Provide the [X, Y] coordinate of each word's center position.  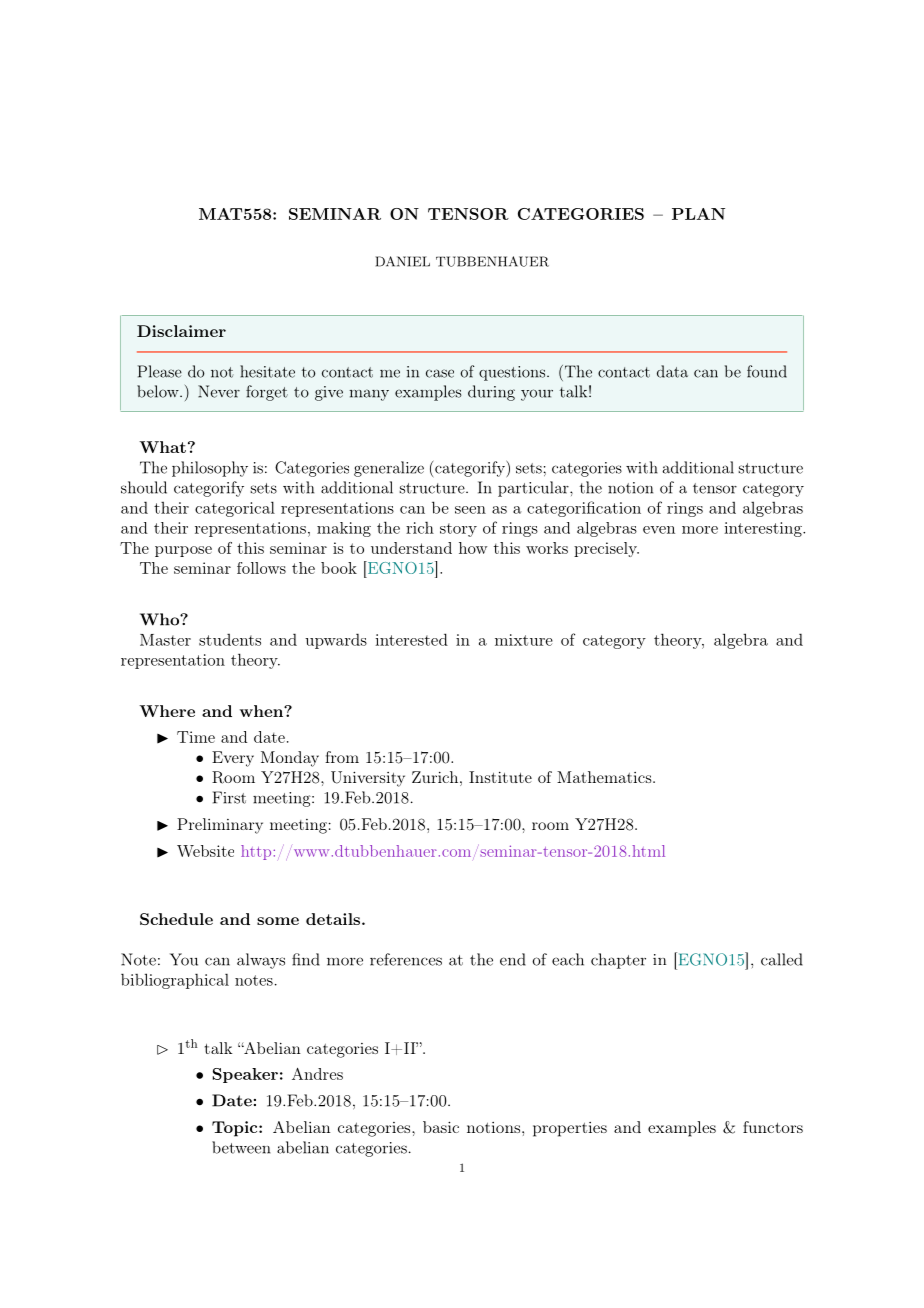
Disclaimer [181, 331]
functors [773, 1127]
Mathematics [604, 777]
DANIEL [402, 261]
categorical [235, 509]
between [241, 1147]
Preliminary [220, 826]
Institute [500, 777]
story [458, 530]
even [659, 530]
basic [441, 1127]
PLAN [698, 214]
